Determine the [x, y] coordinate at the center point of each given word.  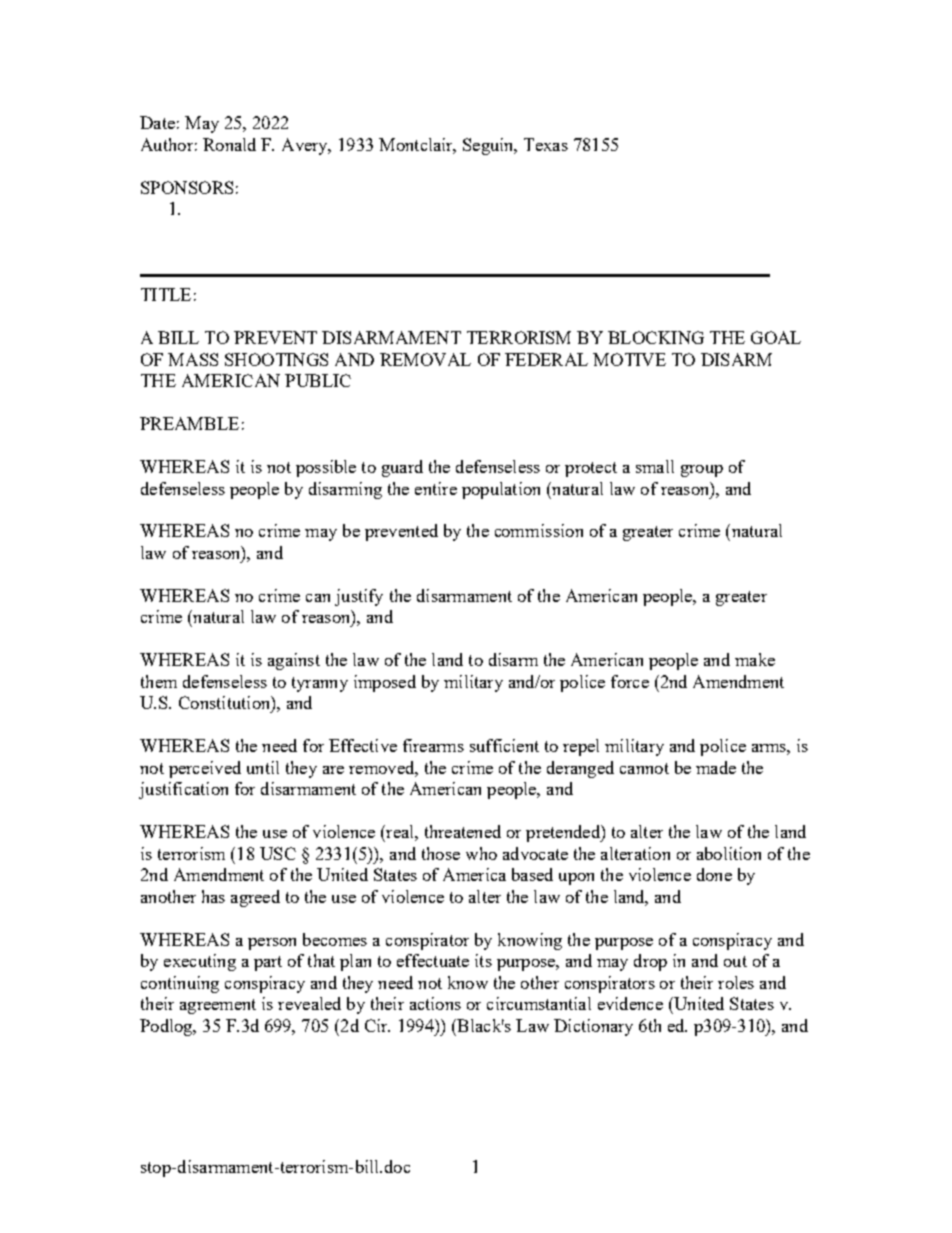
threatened [463, 831]
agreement [218, 1006]
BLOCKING [656, 337]
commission [539, 530]
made [716, 767]
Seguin [489, 146]
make [755, 659]
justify [359, 597]
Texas [546, 144]
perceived [205, 769]
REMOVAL [425, 359]
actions [435, 1003]
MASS [193, 359]
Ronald [229, 144]
